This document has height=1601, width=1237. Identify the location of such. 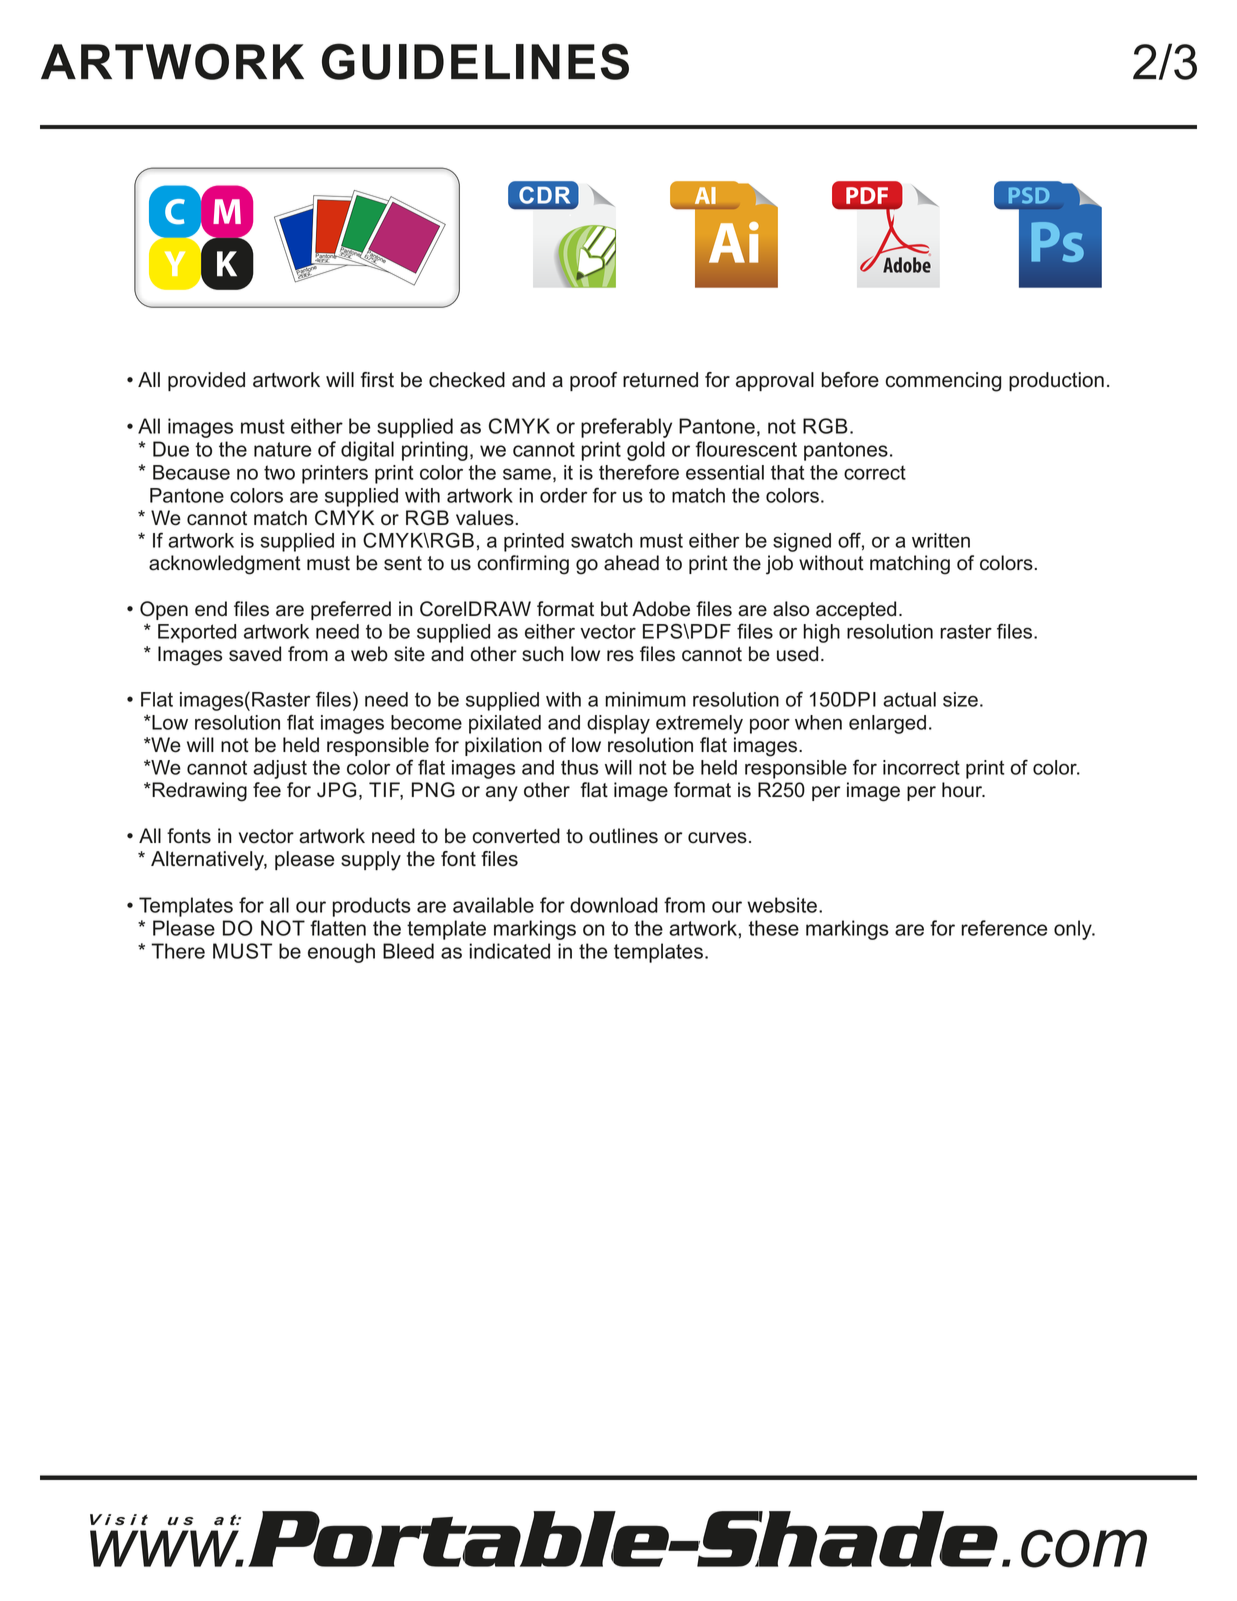
(543, 654).
